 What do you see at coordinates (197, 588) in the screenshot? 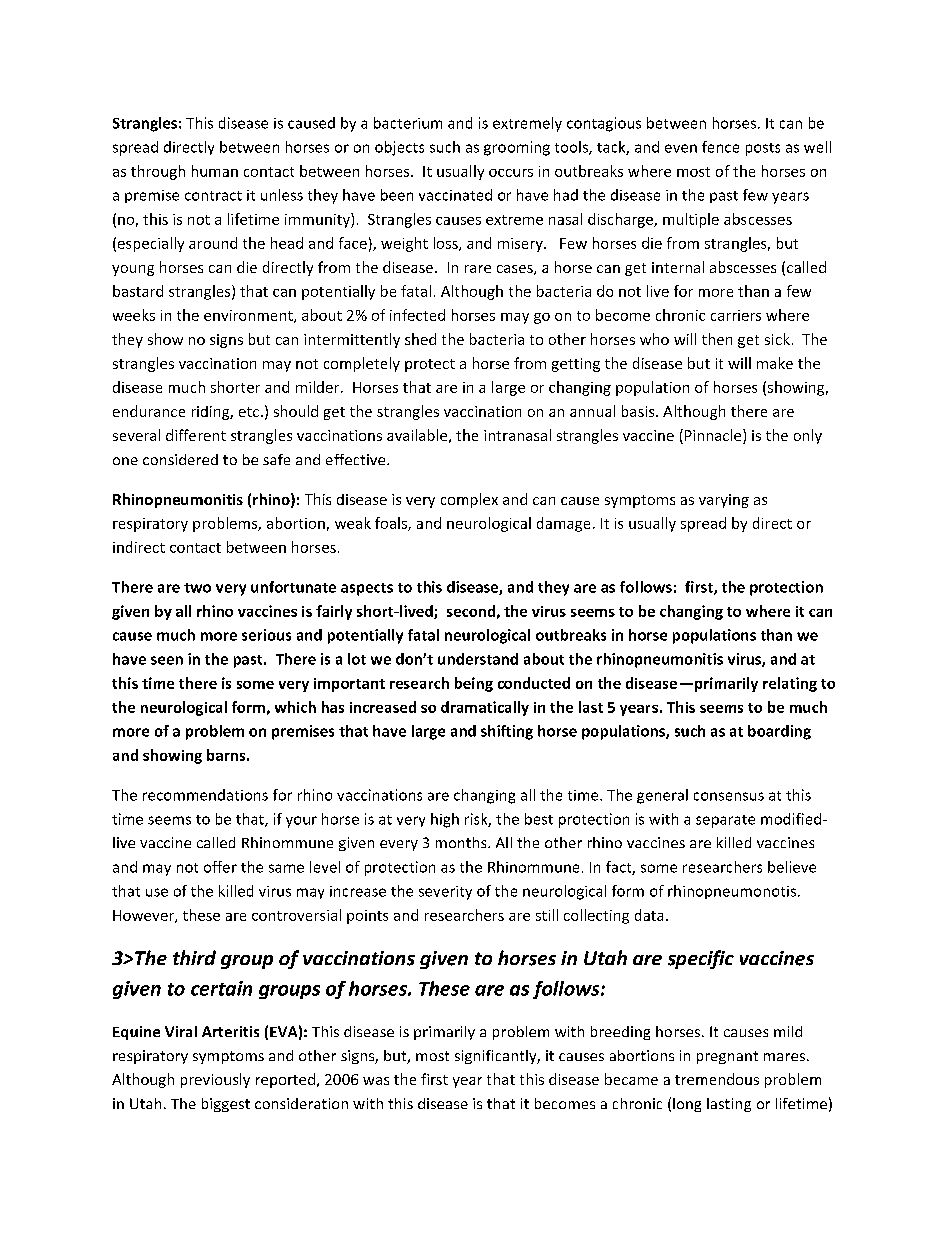
I see `two` at bounding box center [197, 588].
